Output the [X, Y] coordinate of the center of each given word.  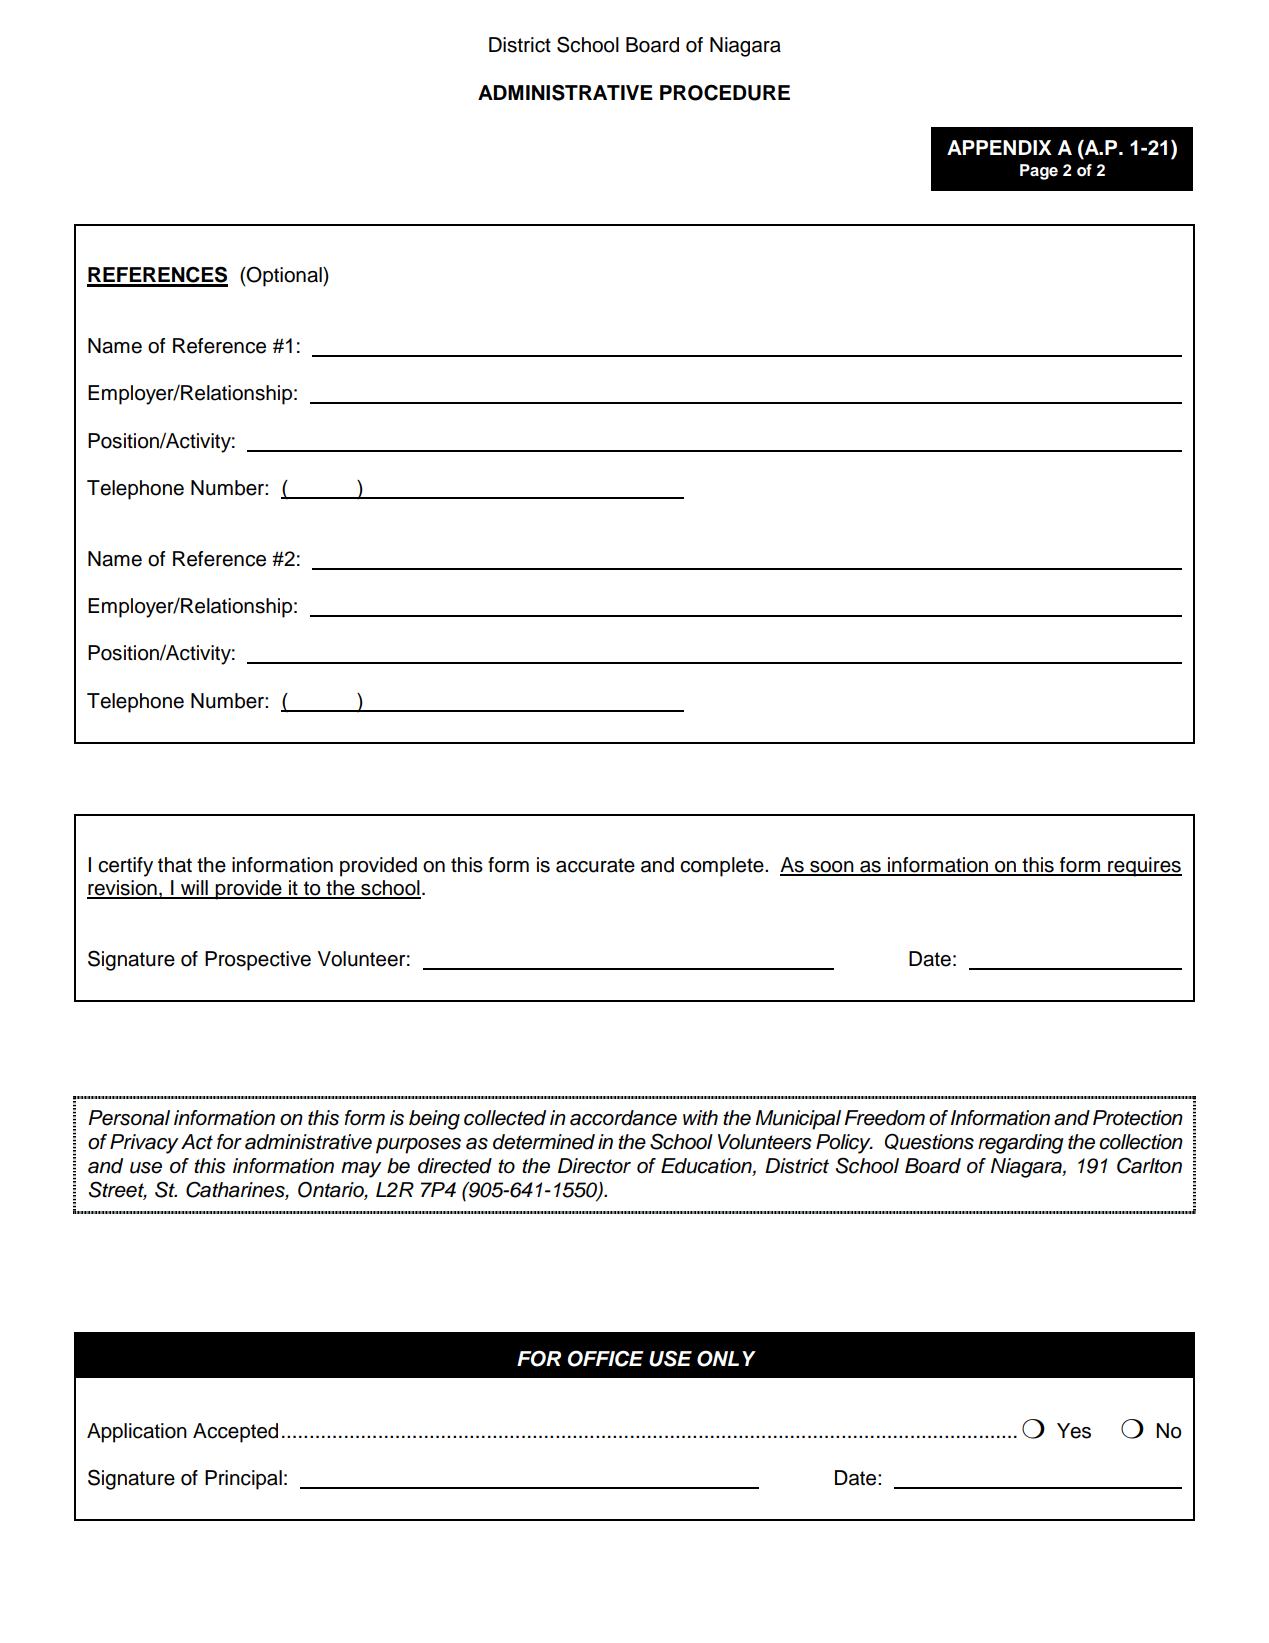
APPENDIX [999, 147]
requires [1144, 867]
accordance [623, 1118]
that [175, 865]
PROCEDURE [725, 92]
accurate [595, 865]
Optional [284, 276]
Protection [1138, 1118]
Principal [243, 1480]
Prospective [258, 961]
